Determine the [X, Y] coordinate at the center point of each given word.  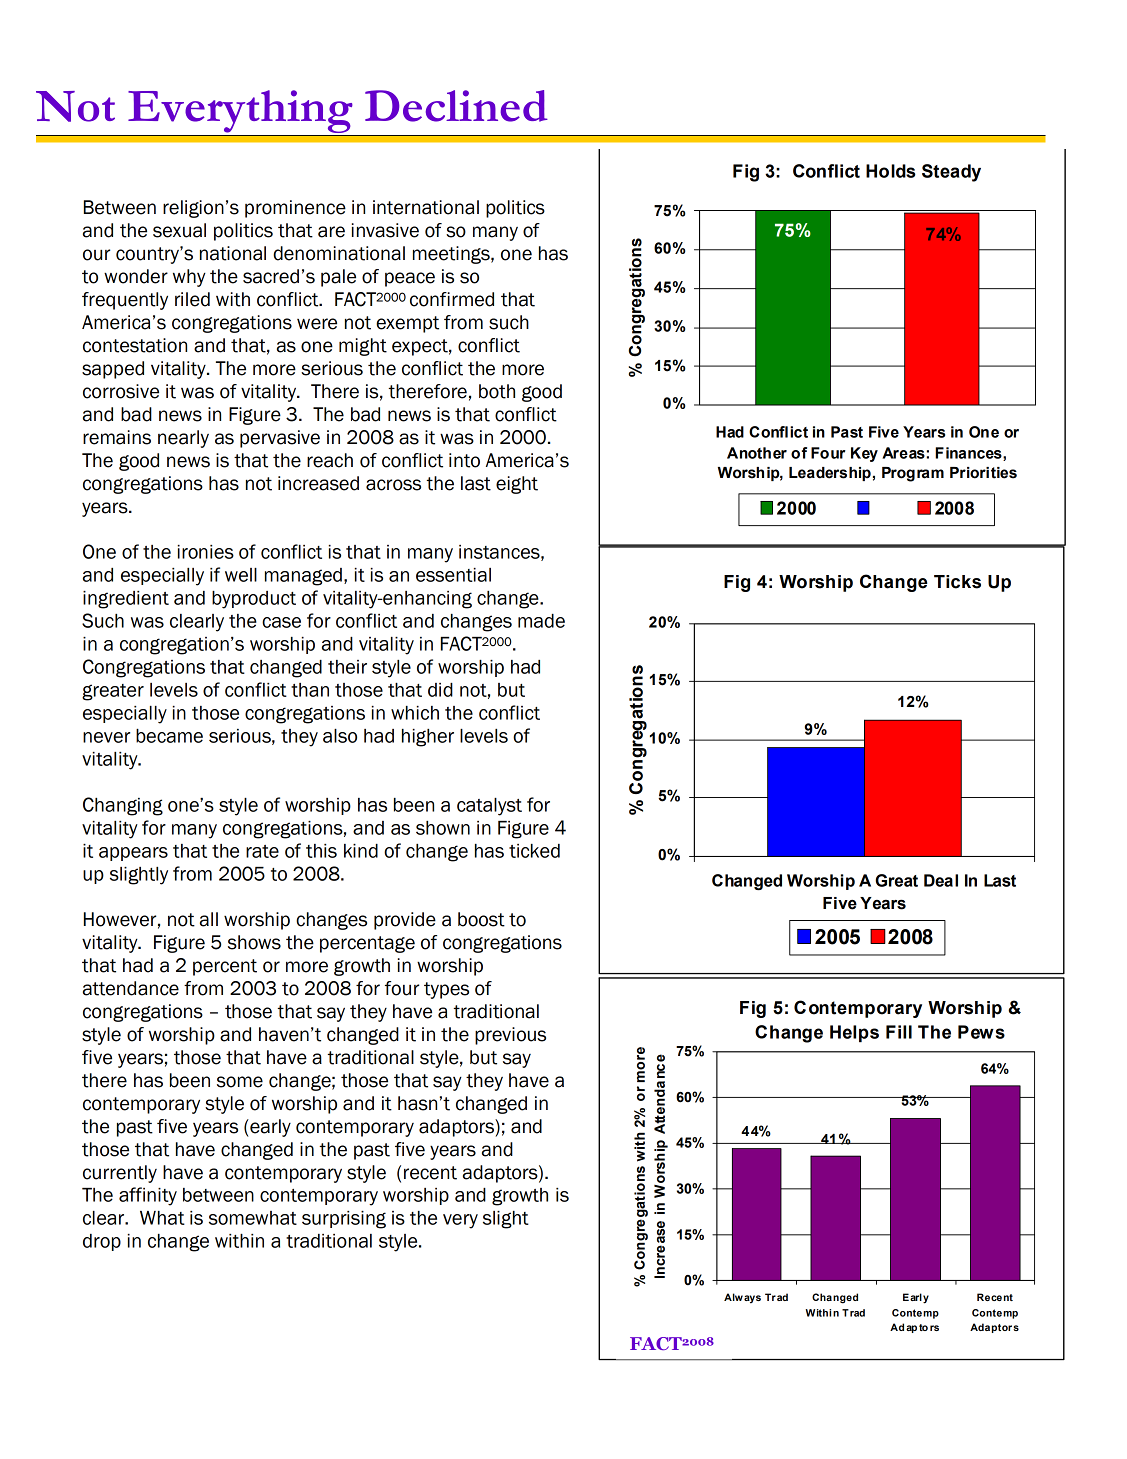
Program [913, 474]
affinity [148, 1196]
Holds [891, 171]
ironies [206, 552]
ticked [534, 851]
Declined [456, 106]
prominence [295, 209]
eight [517, 485]
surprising [344, 1220]
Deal [941, 880]
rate [262, 851]
